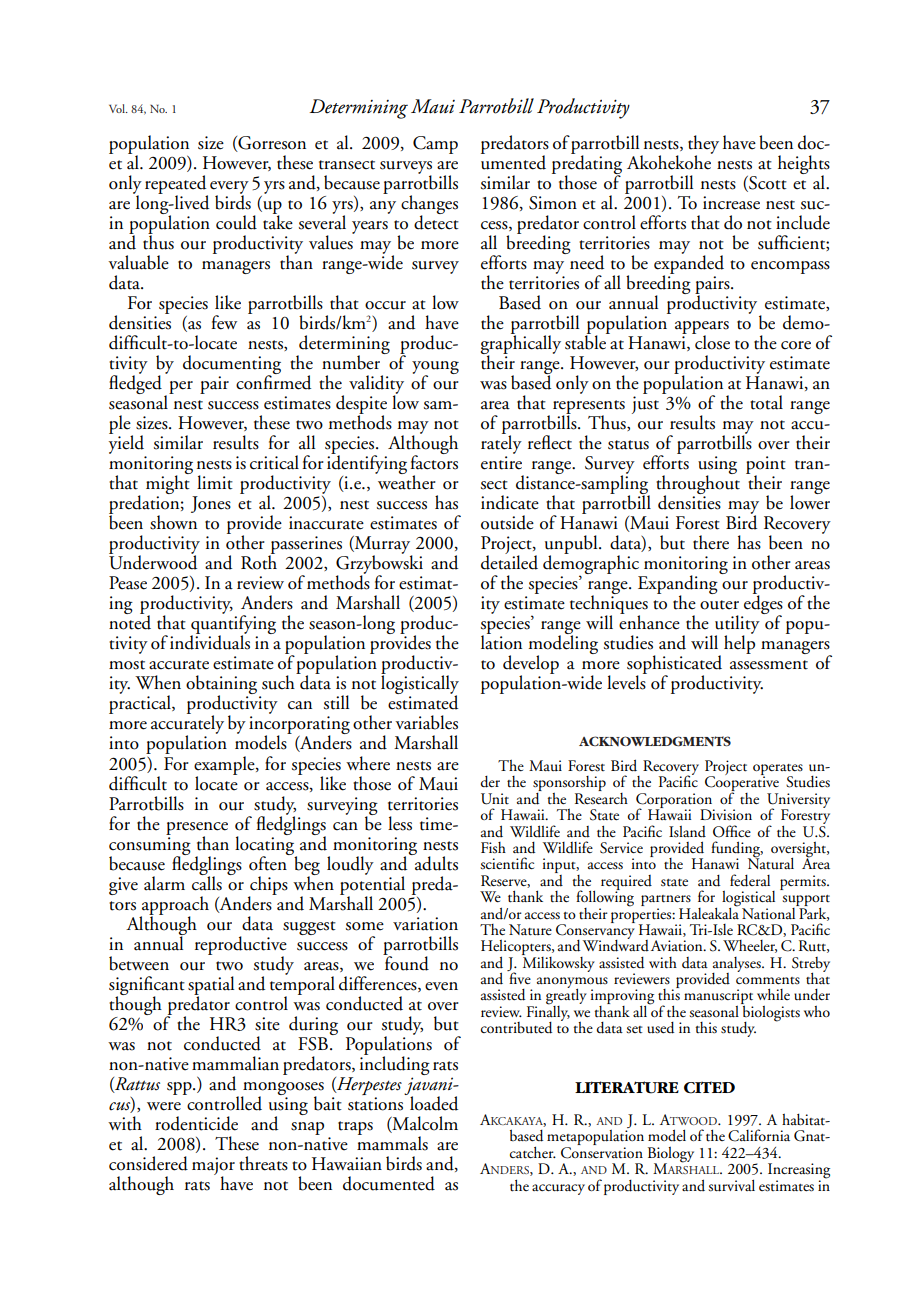 The image size is (905, 1316). I want to click on major, so click(213, 1167).
